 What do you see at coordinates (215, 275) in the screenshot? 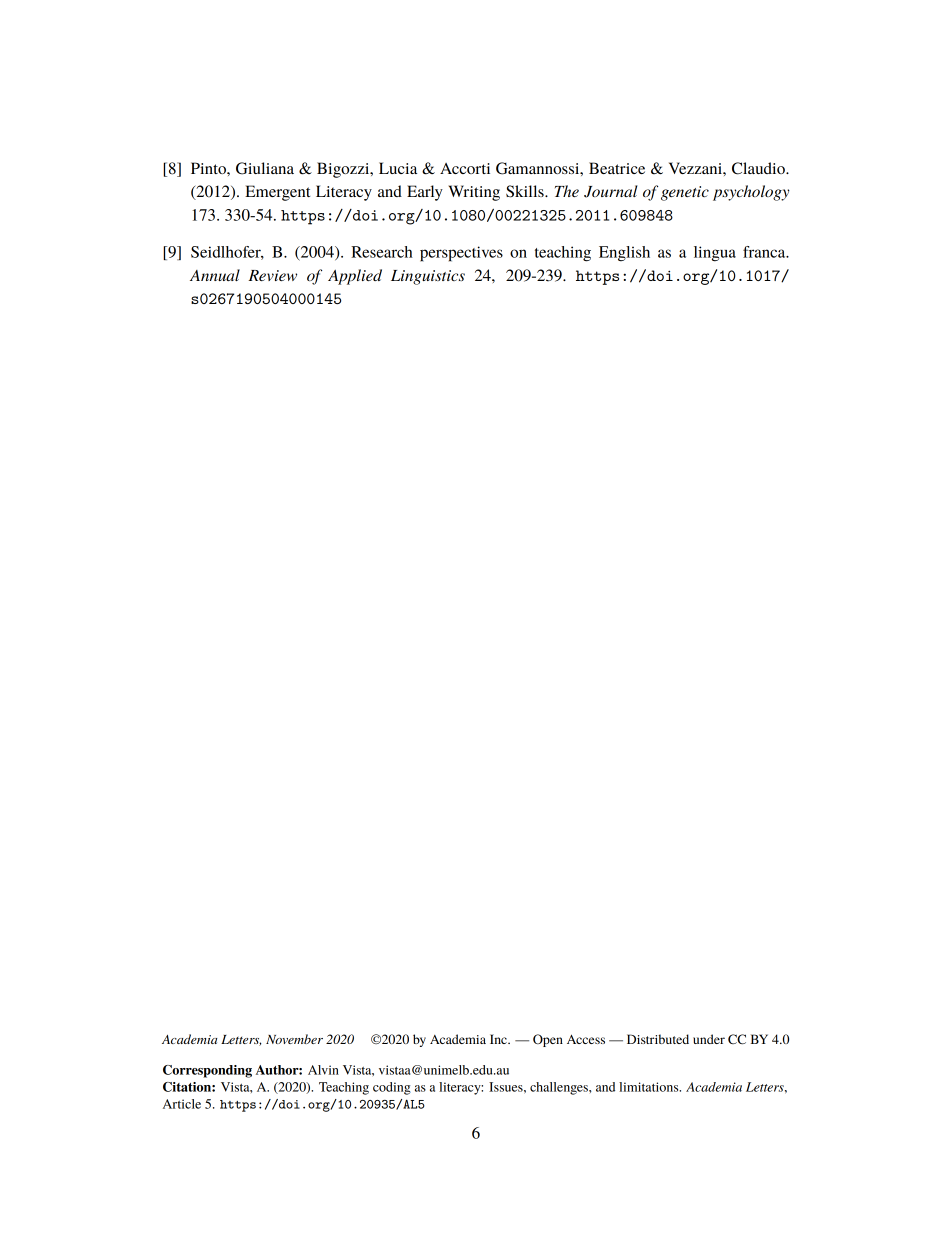
I see `Annual` at bounding box center [215, 275].
